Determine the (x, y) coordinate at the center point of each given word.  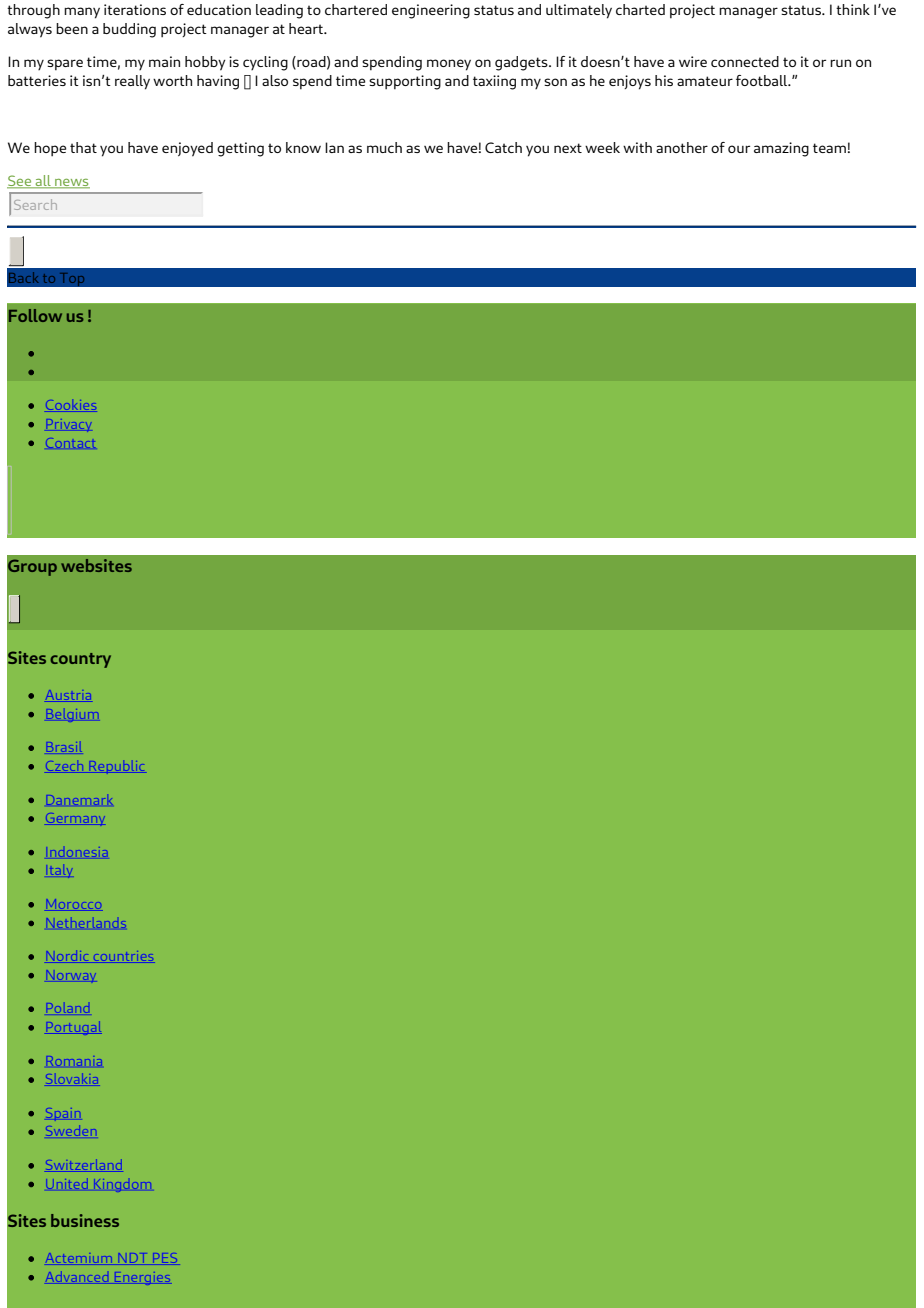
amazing (781, 149)
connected (745, 61)
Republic (116, 767)
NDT (131, 1258)
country (80, 660)
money (449, 65)
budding (129, 30)
